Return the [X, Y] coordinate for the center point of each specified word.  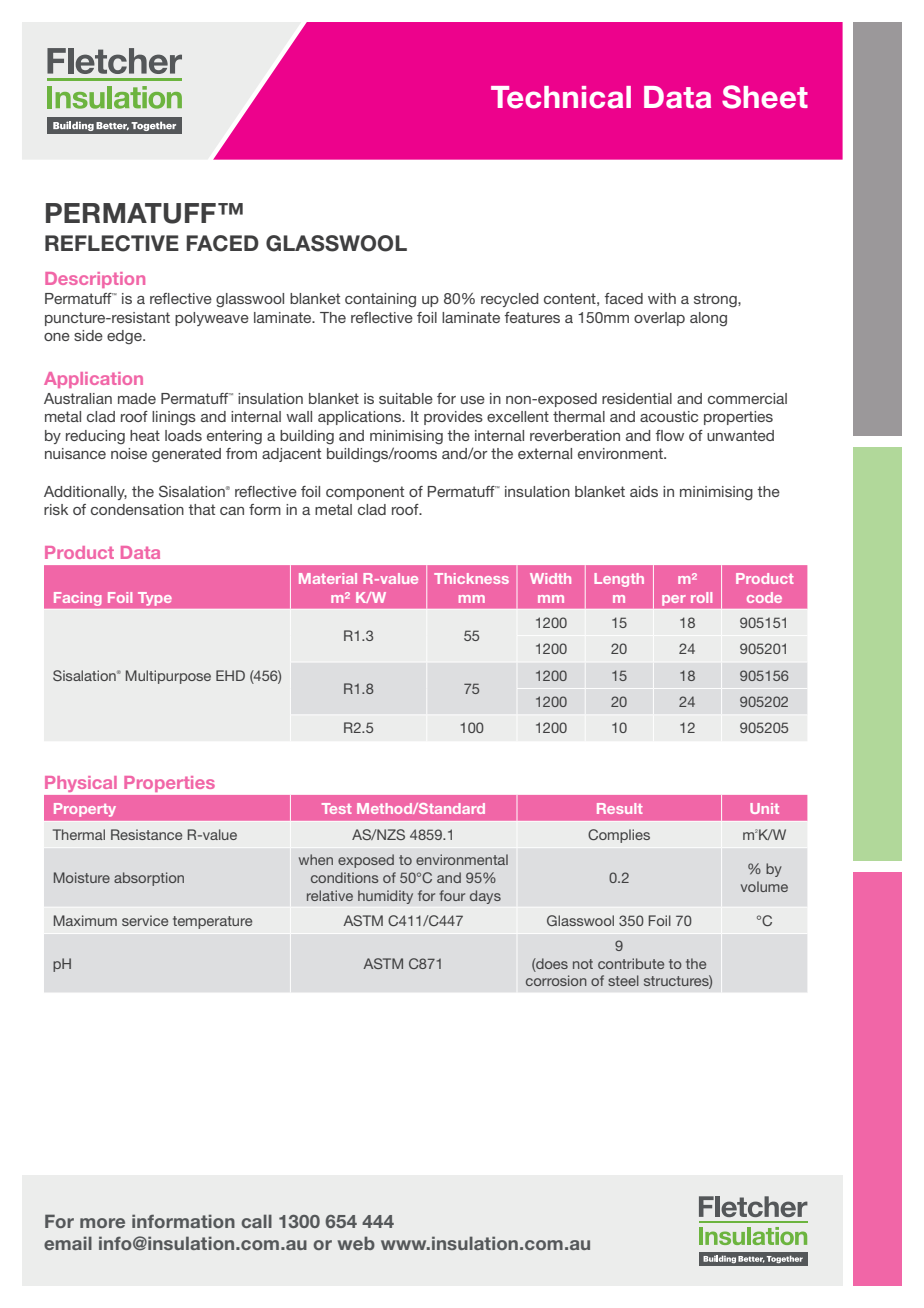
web [356, 1243]
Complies [619, 836]
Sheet [765, 97]
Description [95, 280]
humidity [385, 897]
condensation [137, 509]
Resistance [146, 834]
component [365, 493]
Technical [561, 97]
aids [644, 491]
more [102, 1223]
